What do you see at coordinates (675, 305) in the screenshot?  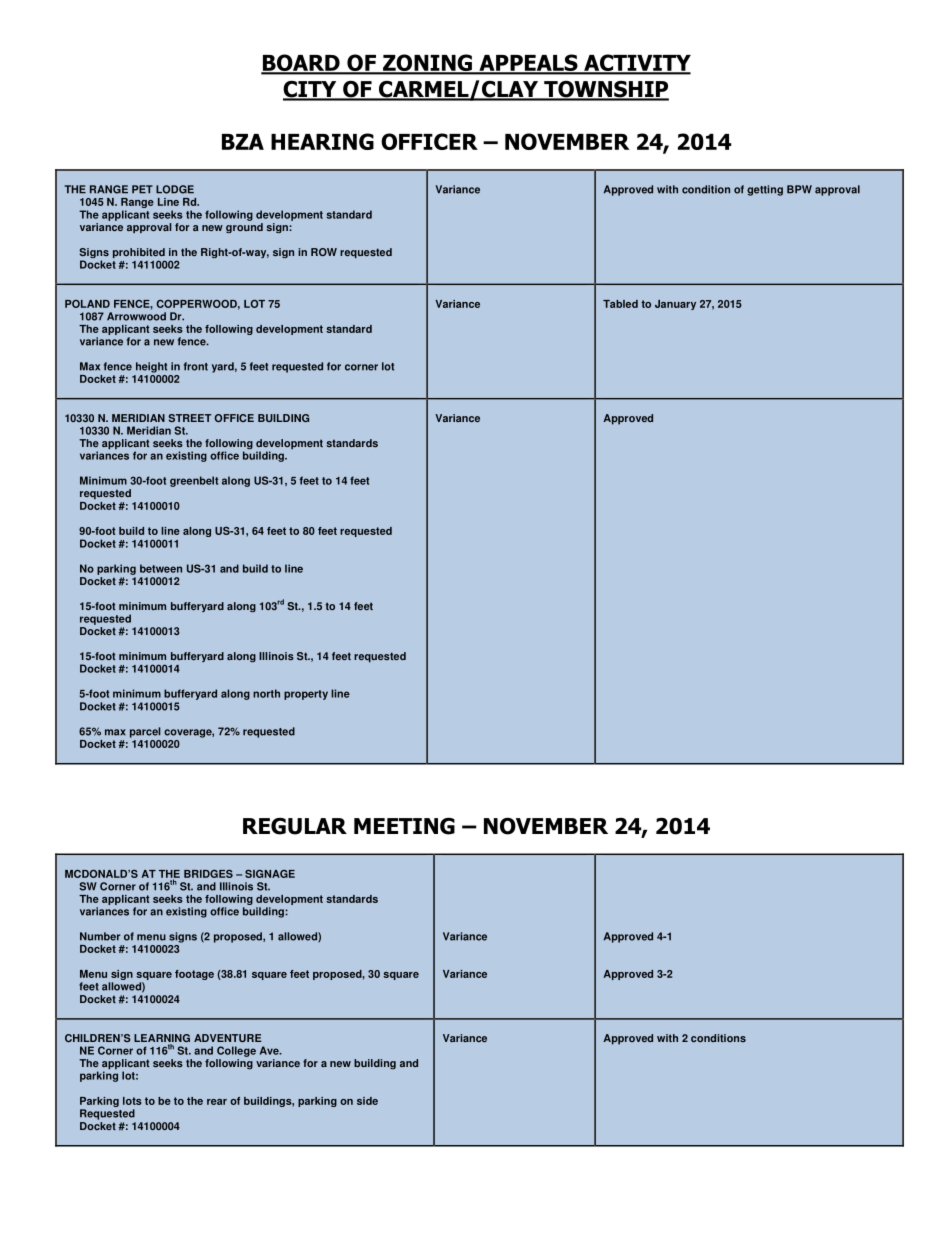 I see `January` at bounding box center [675, 305].
